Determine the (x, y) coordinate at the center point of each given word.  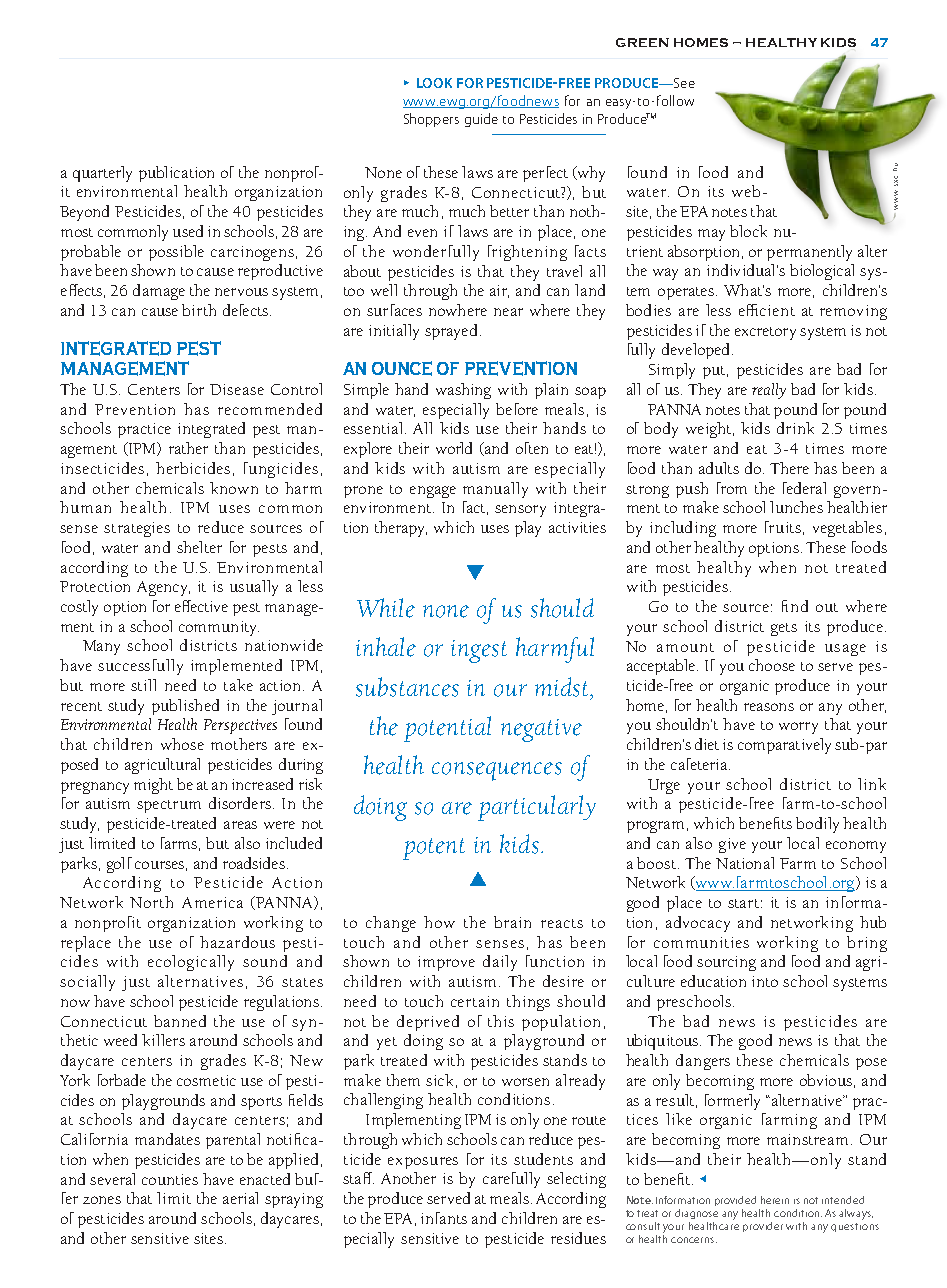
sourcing (726, 963)
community (219, 628)
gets (784, 629)
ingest (479, 651)
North (151, 902)
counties (170, 1179)
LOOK (434, 83)
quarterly (102, 174)
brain (512, 922)
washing (463, 391)
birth (199, 310)
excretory (765, 333)
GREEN (642, 42)
